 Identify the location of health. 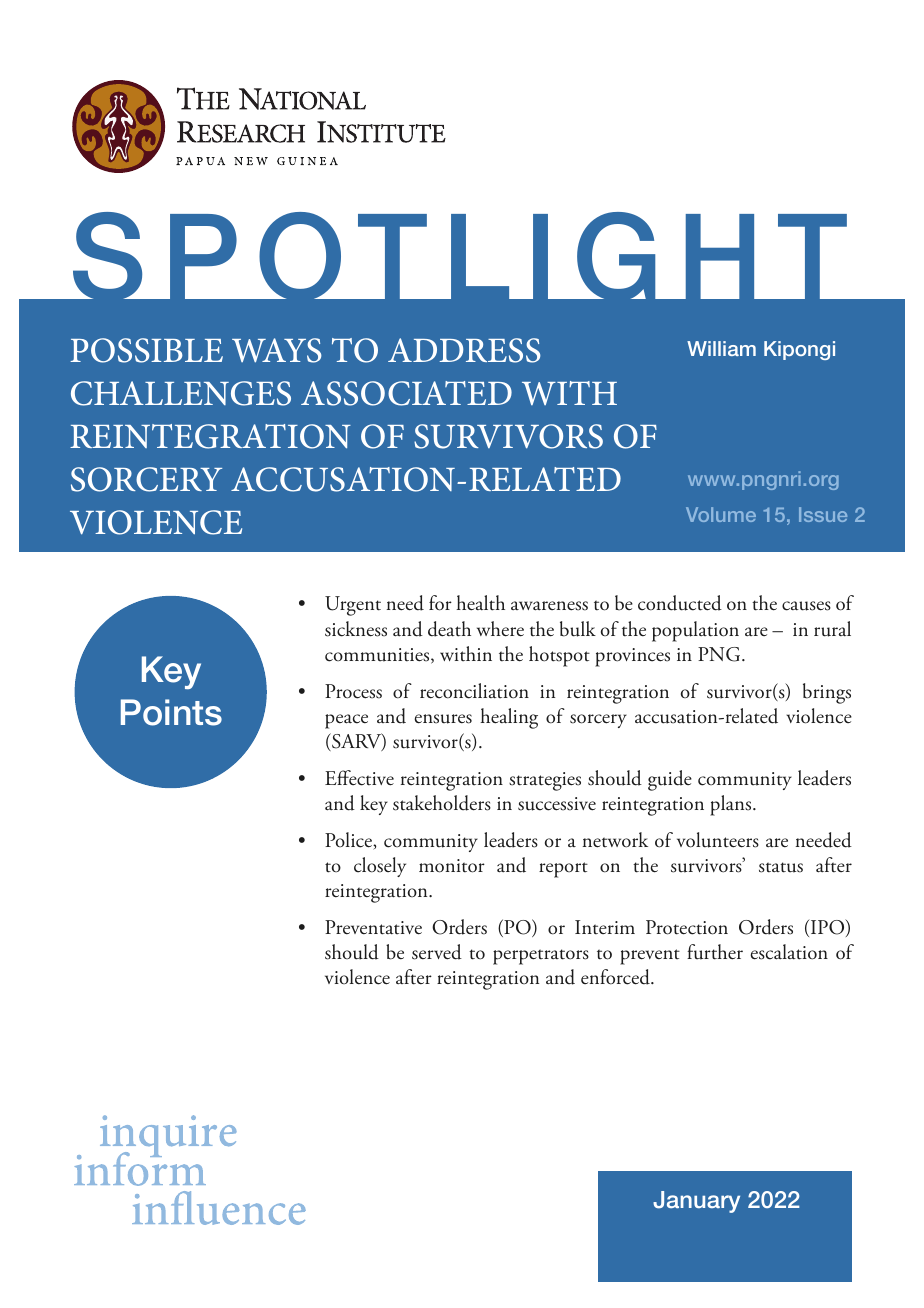
(480, 603).
